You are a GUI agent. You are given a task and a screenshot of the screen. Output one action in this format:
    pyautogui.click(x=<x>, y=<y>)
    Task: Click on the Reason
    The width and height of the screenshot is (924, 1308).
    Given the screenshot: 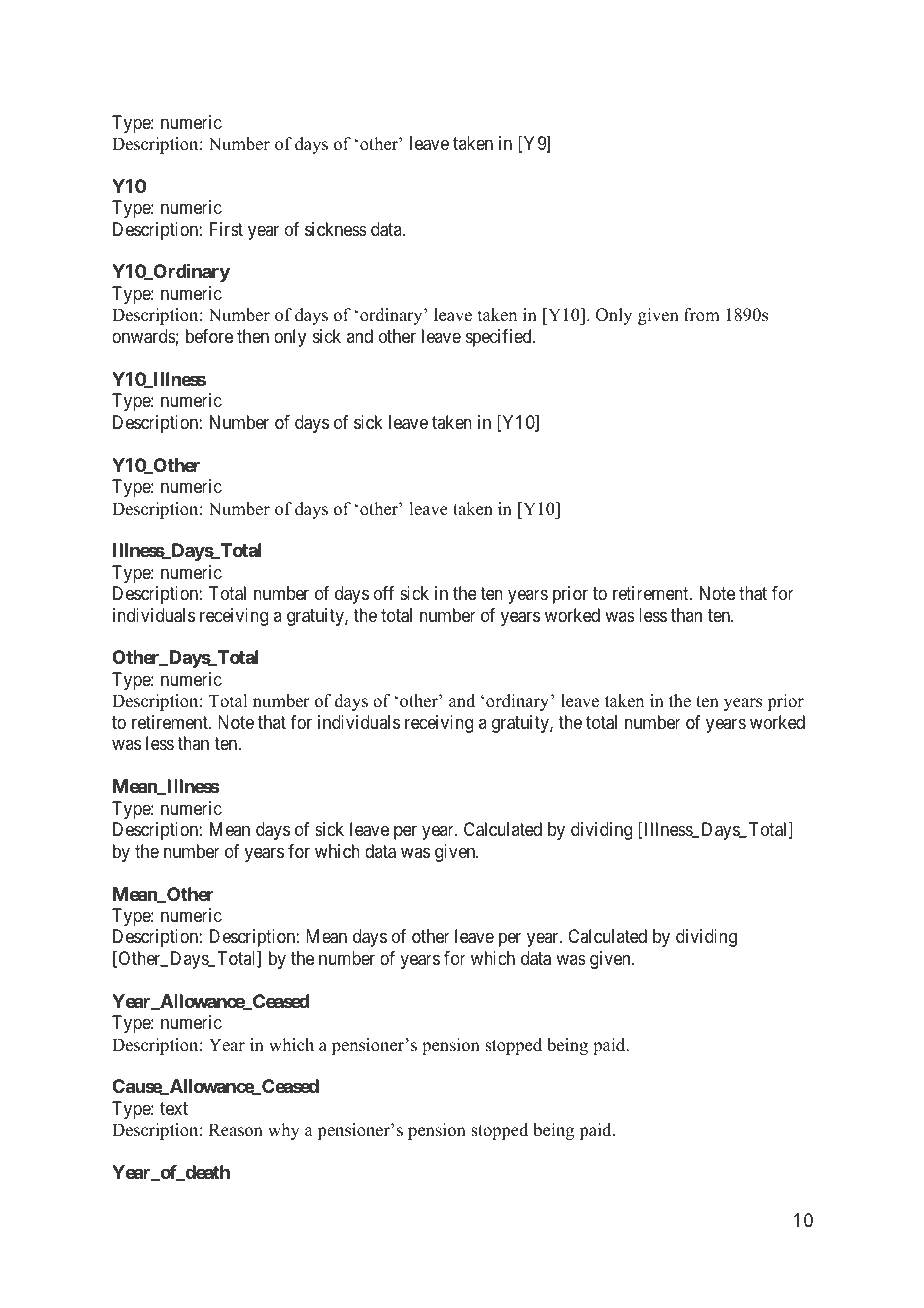 What is the action you would take?
    pyautogui.click(x=236, y=1130)
